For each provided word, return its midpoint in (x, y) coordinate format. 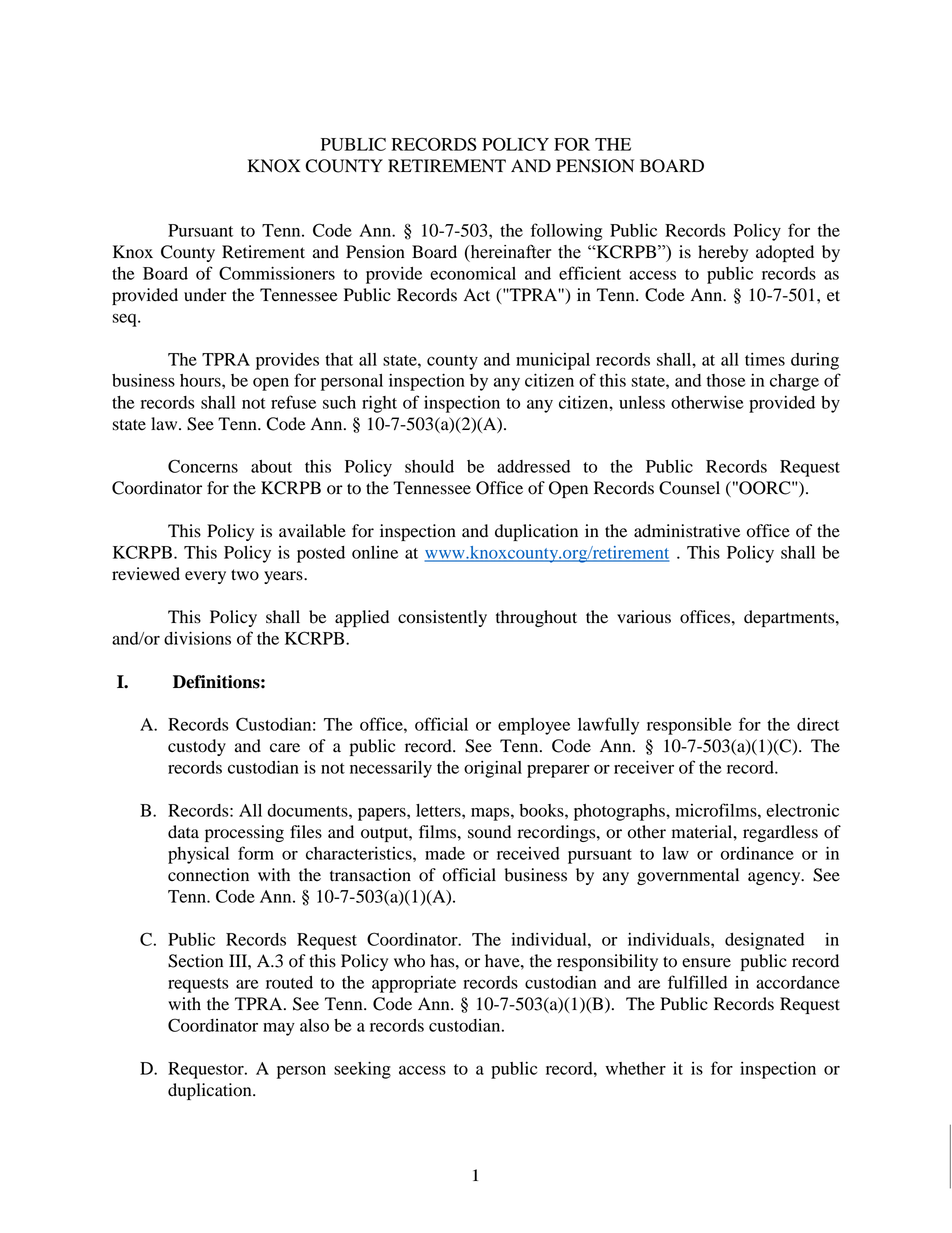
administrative (687, 531)
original (493, 769)
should (429, 466)
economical (473, 273)
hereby (723, 253)
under (205, 295)
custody (197, 747)
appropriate (414, 984)
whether (636, 1068)
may (279, 1029)
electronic (802, 810)
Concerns (203, 466)
